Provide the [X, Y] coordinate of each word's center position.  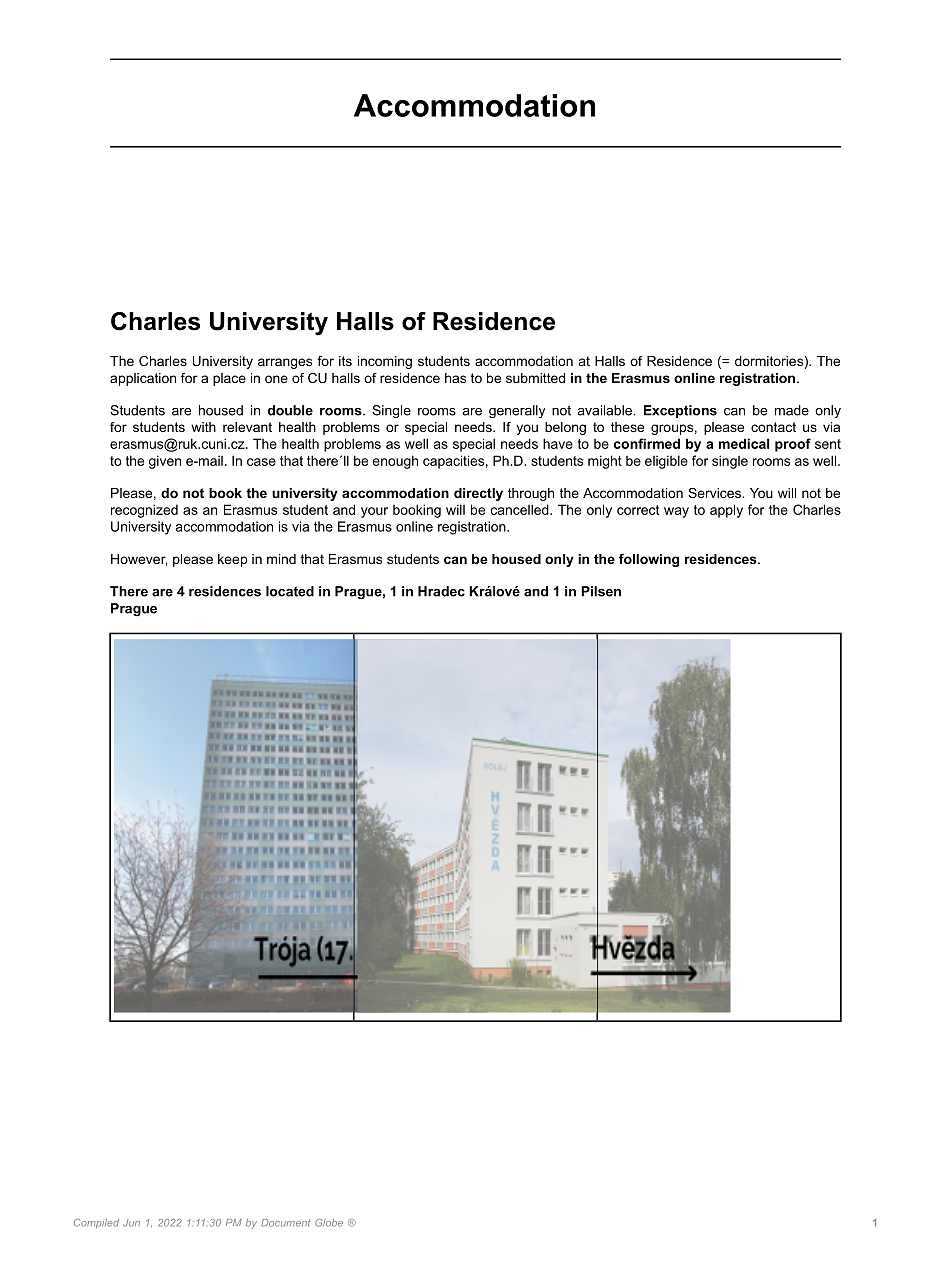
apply [726, 511]
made [792, 410]
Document [285, 1223]
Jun [131, 1223]
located [290, 591]
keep [232, 560]
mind [281, 559]
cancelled [521, 509]
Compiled [96, 1223]
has [455, 378]
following [649, 560]
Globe [329, 1223]
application [143, 379]
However [139, 560]
